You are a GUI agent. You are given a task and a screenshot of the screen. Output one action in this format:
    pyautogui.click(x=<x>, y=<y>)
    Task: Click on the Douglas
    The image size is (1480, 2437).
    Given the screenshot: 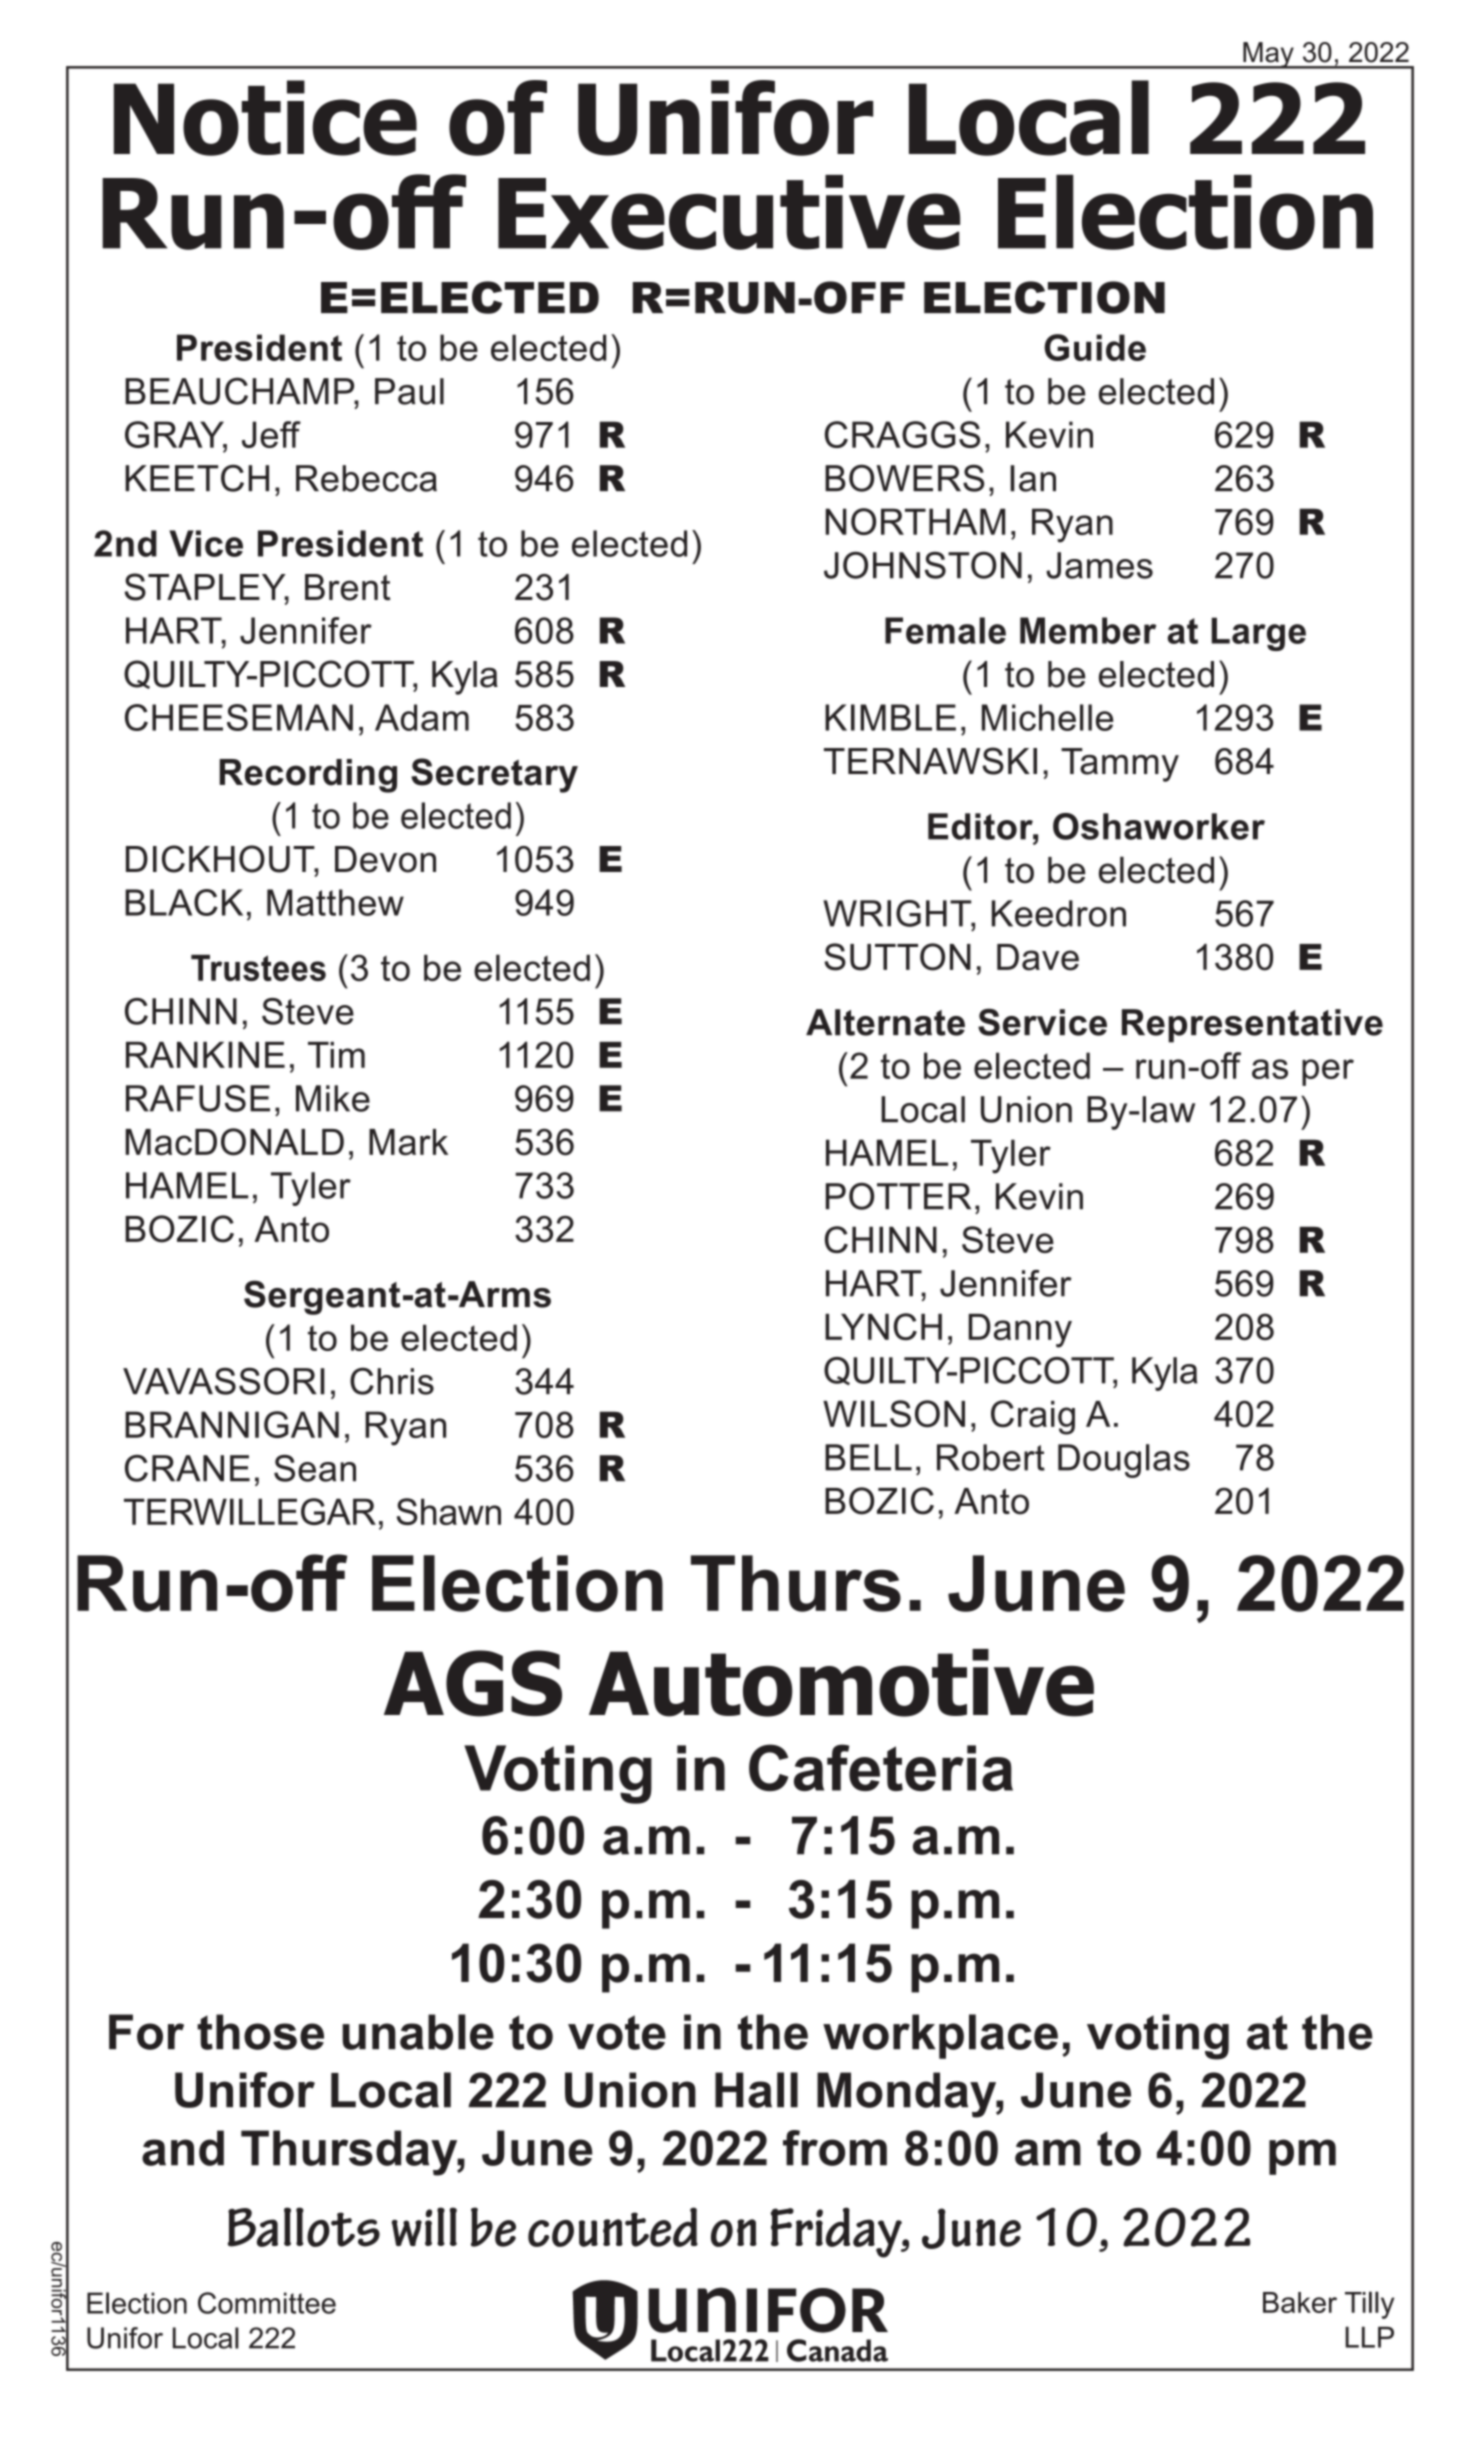 What is the action you would take?
    pyautogui.click(x=1124, y=1461)
